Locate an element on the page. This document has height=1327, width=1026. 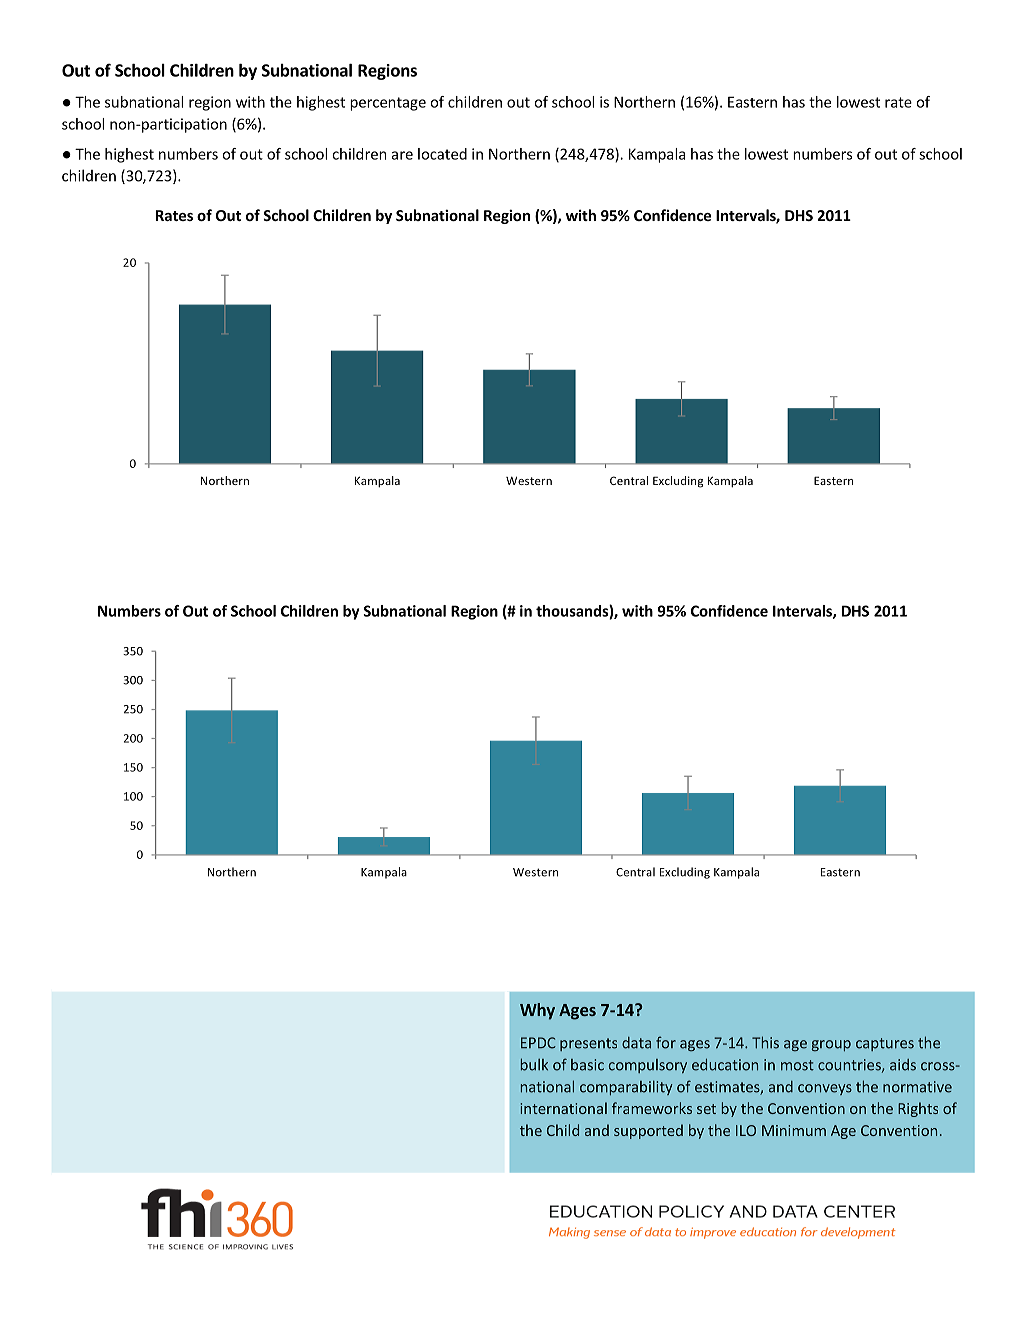
for is located at coordinates (666, 1042).
